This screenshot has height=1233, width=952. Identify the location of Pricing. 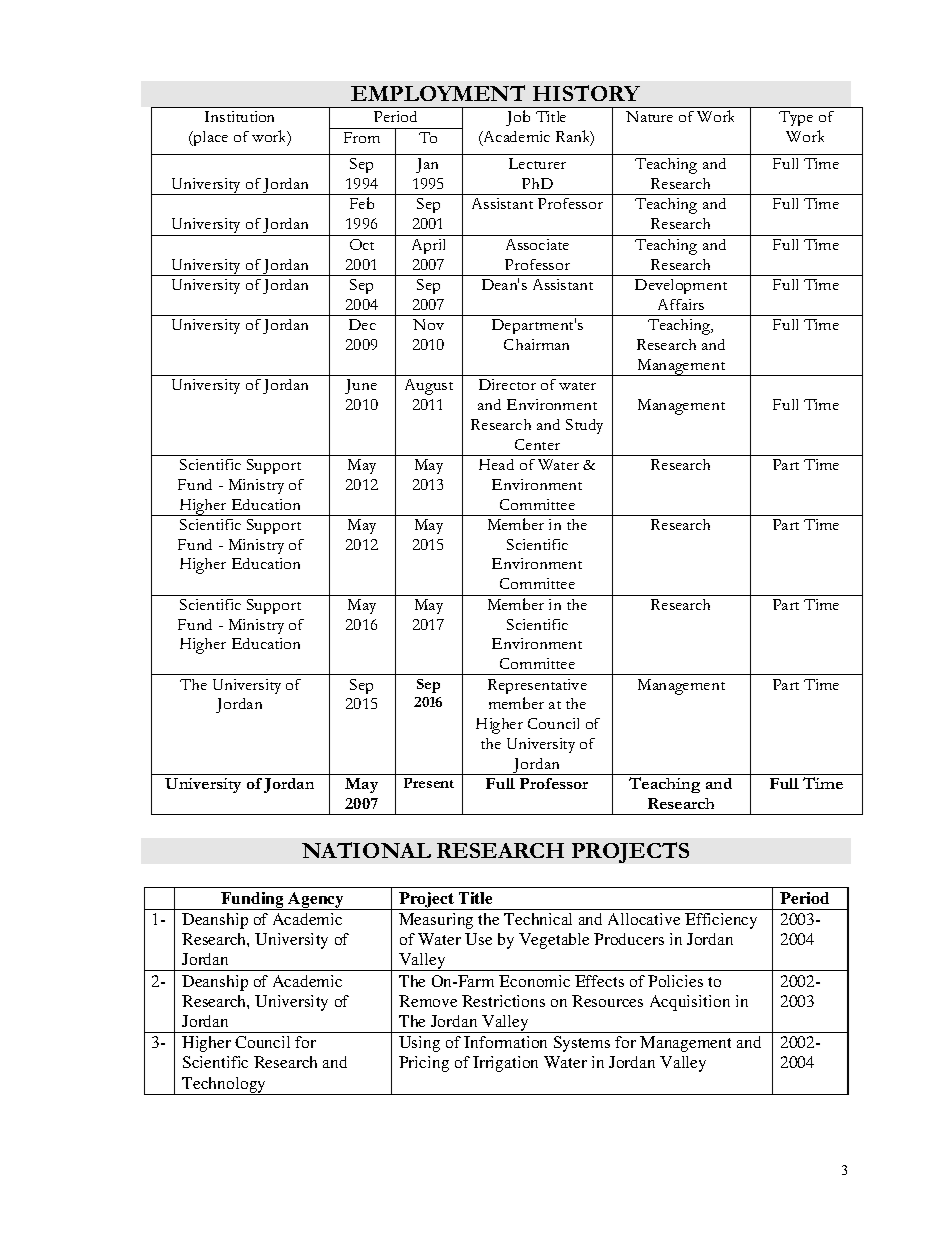
(424, 1064).
